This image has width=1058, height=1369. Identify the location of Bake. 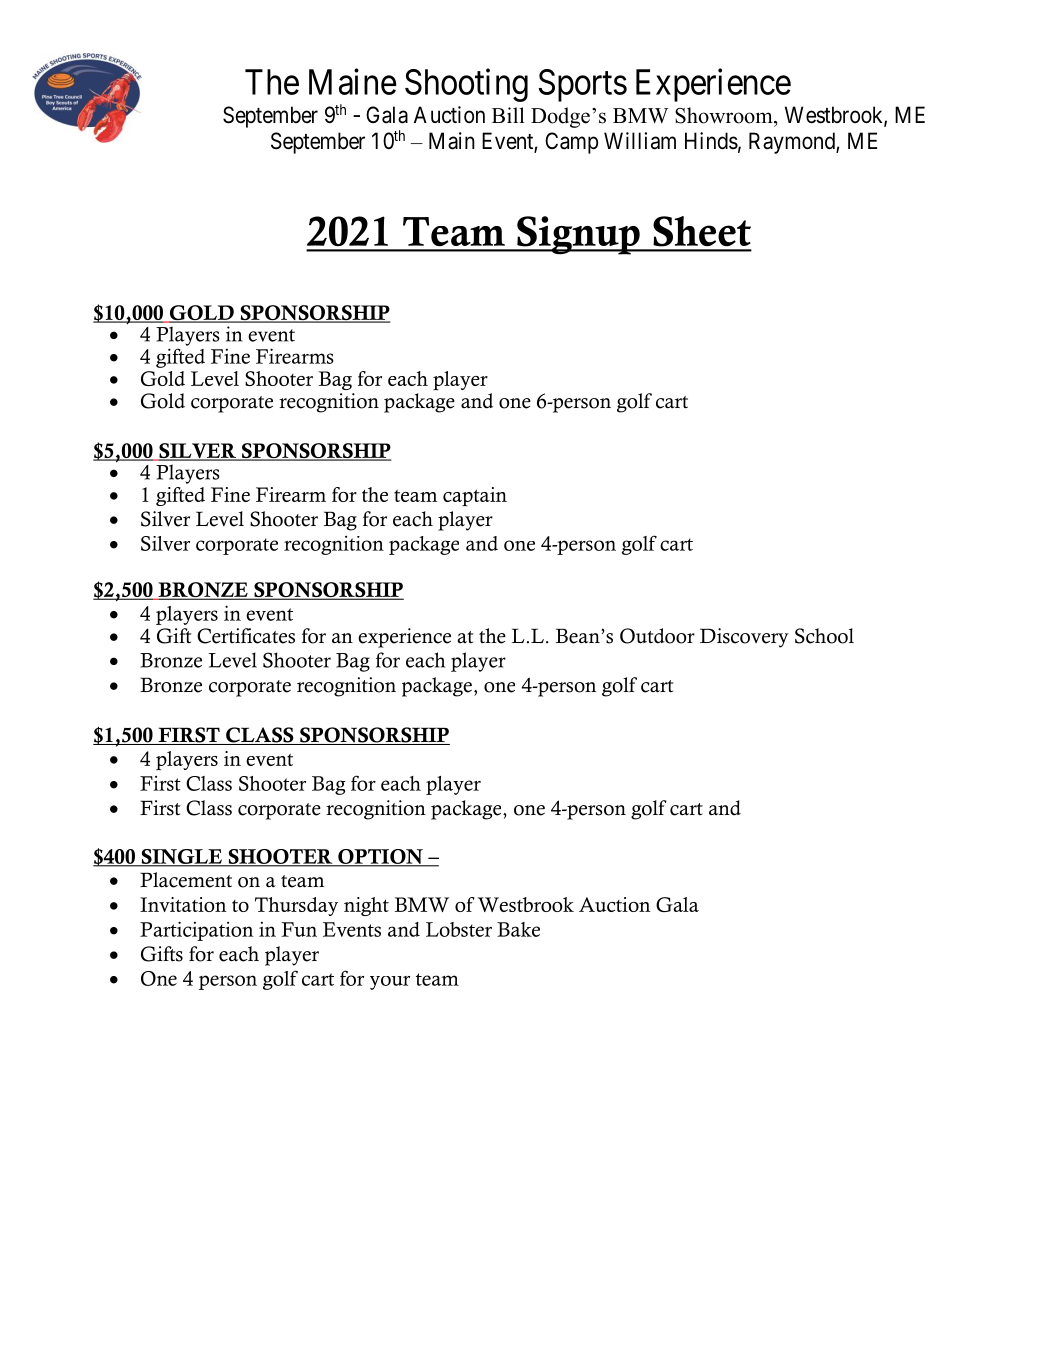
(518, 929).
